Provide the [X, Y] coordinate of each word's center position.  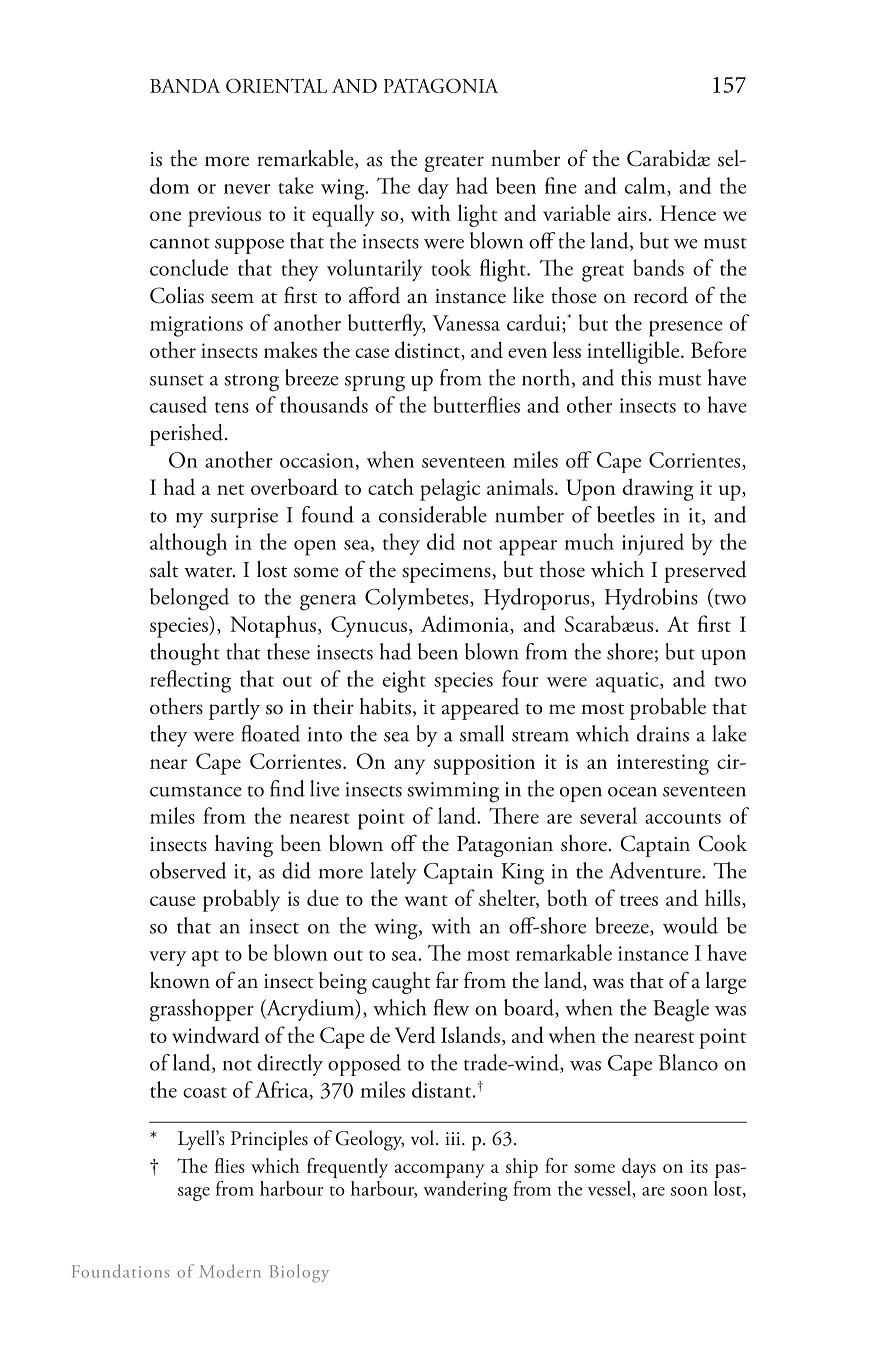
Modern [230, 1271]
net [230, 489]
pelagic [450, 489]
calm [646, 186]
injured [653, 544]
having [244, 846]
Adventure [656, 870]
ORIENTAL [276, 85]
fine [561, 185]
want [426, 900]
